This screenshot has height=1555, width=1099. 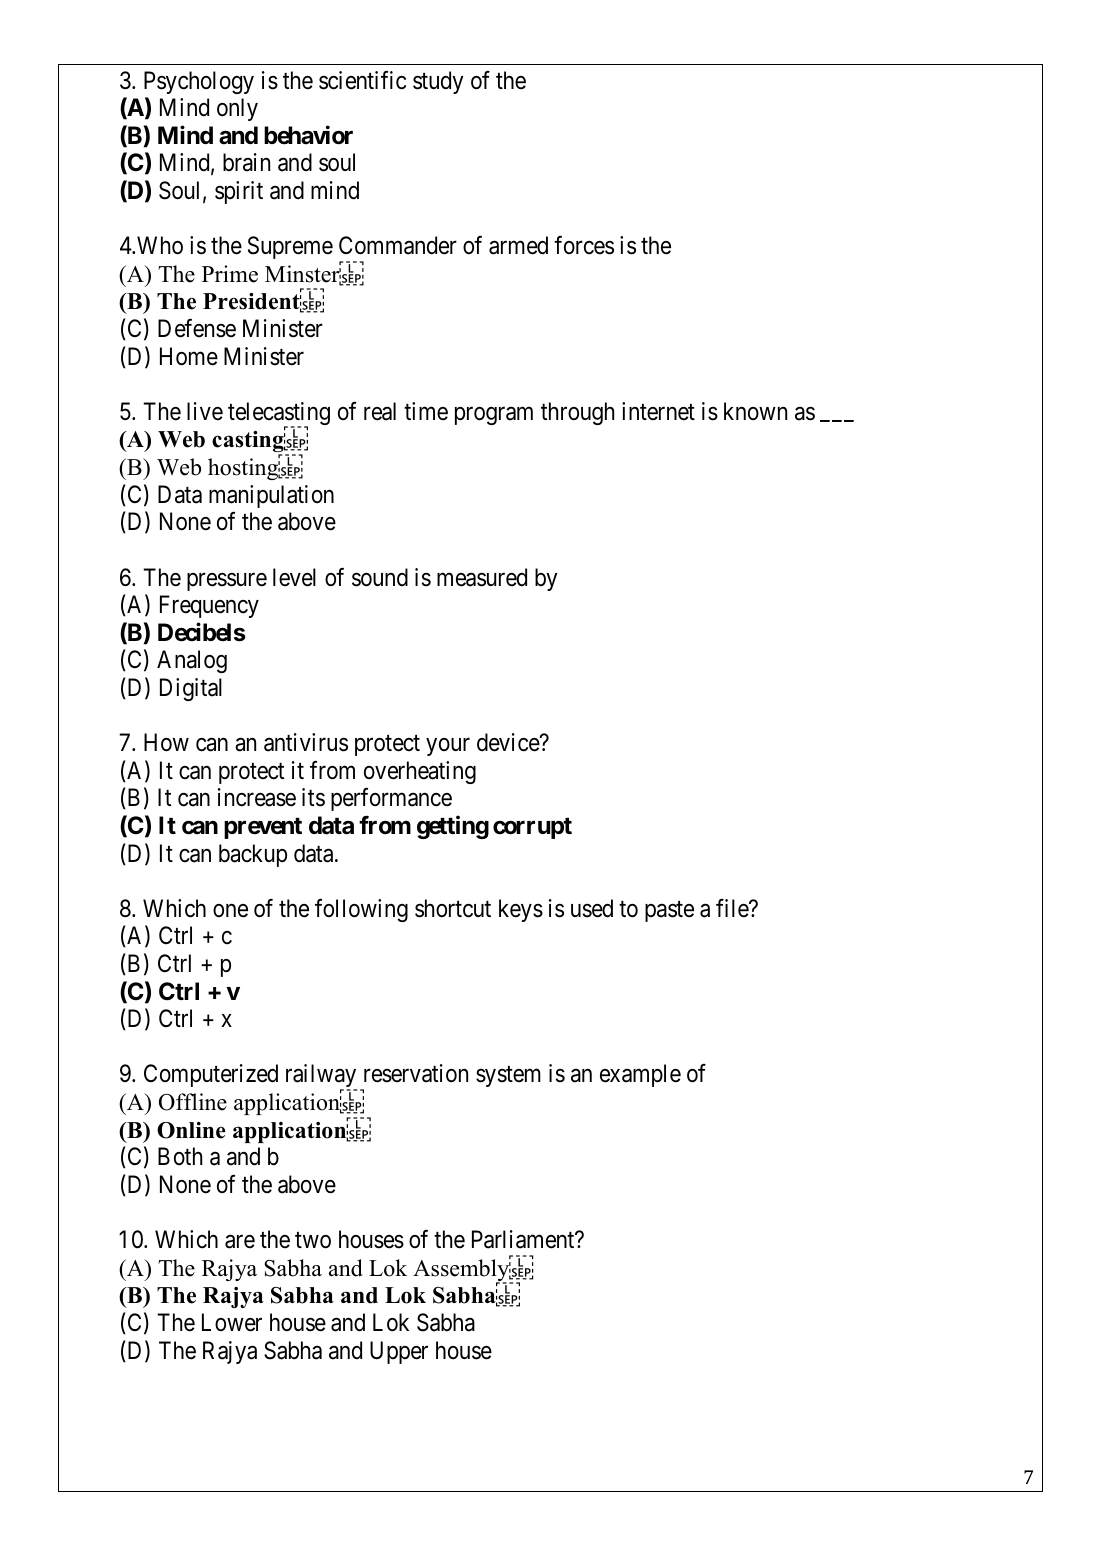 What do you see at coordinates (658, 411) in the screenshot?
I see `internet` at bounding box center [658, 411].
